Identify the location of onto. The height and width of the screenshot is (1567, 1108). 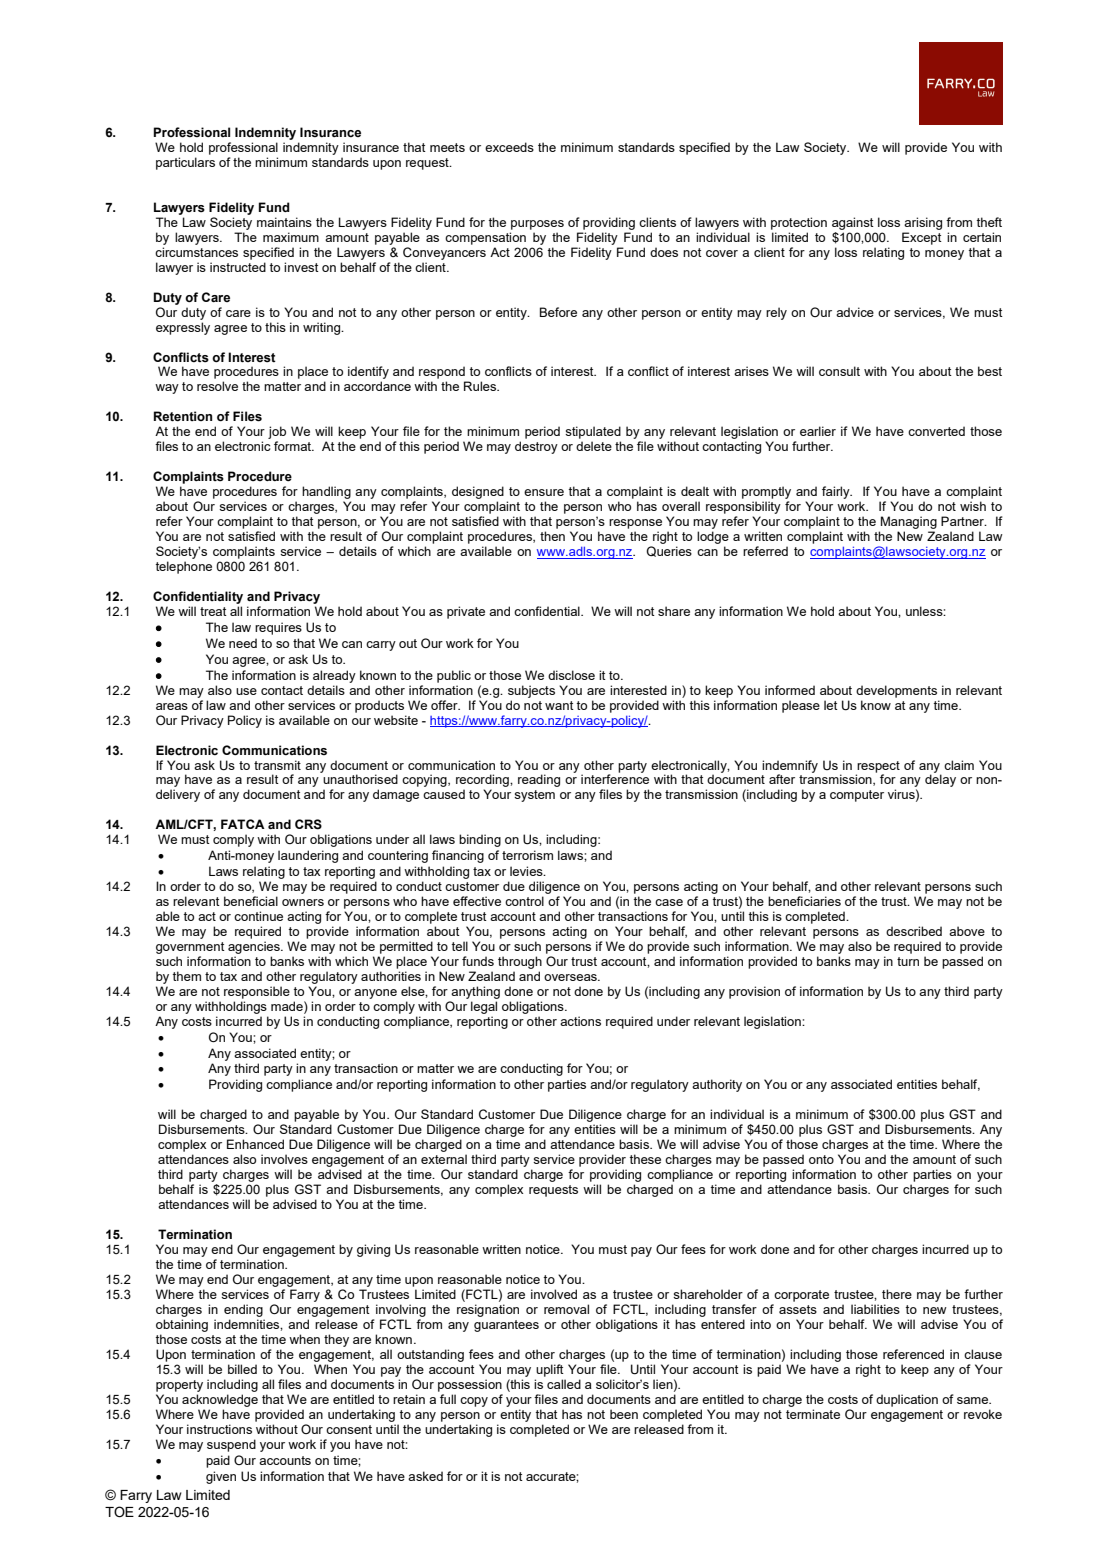
(821, 1159).
